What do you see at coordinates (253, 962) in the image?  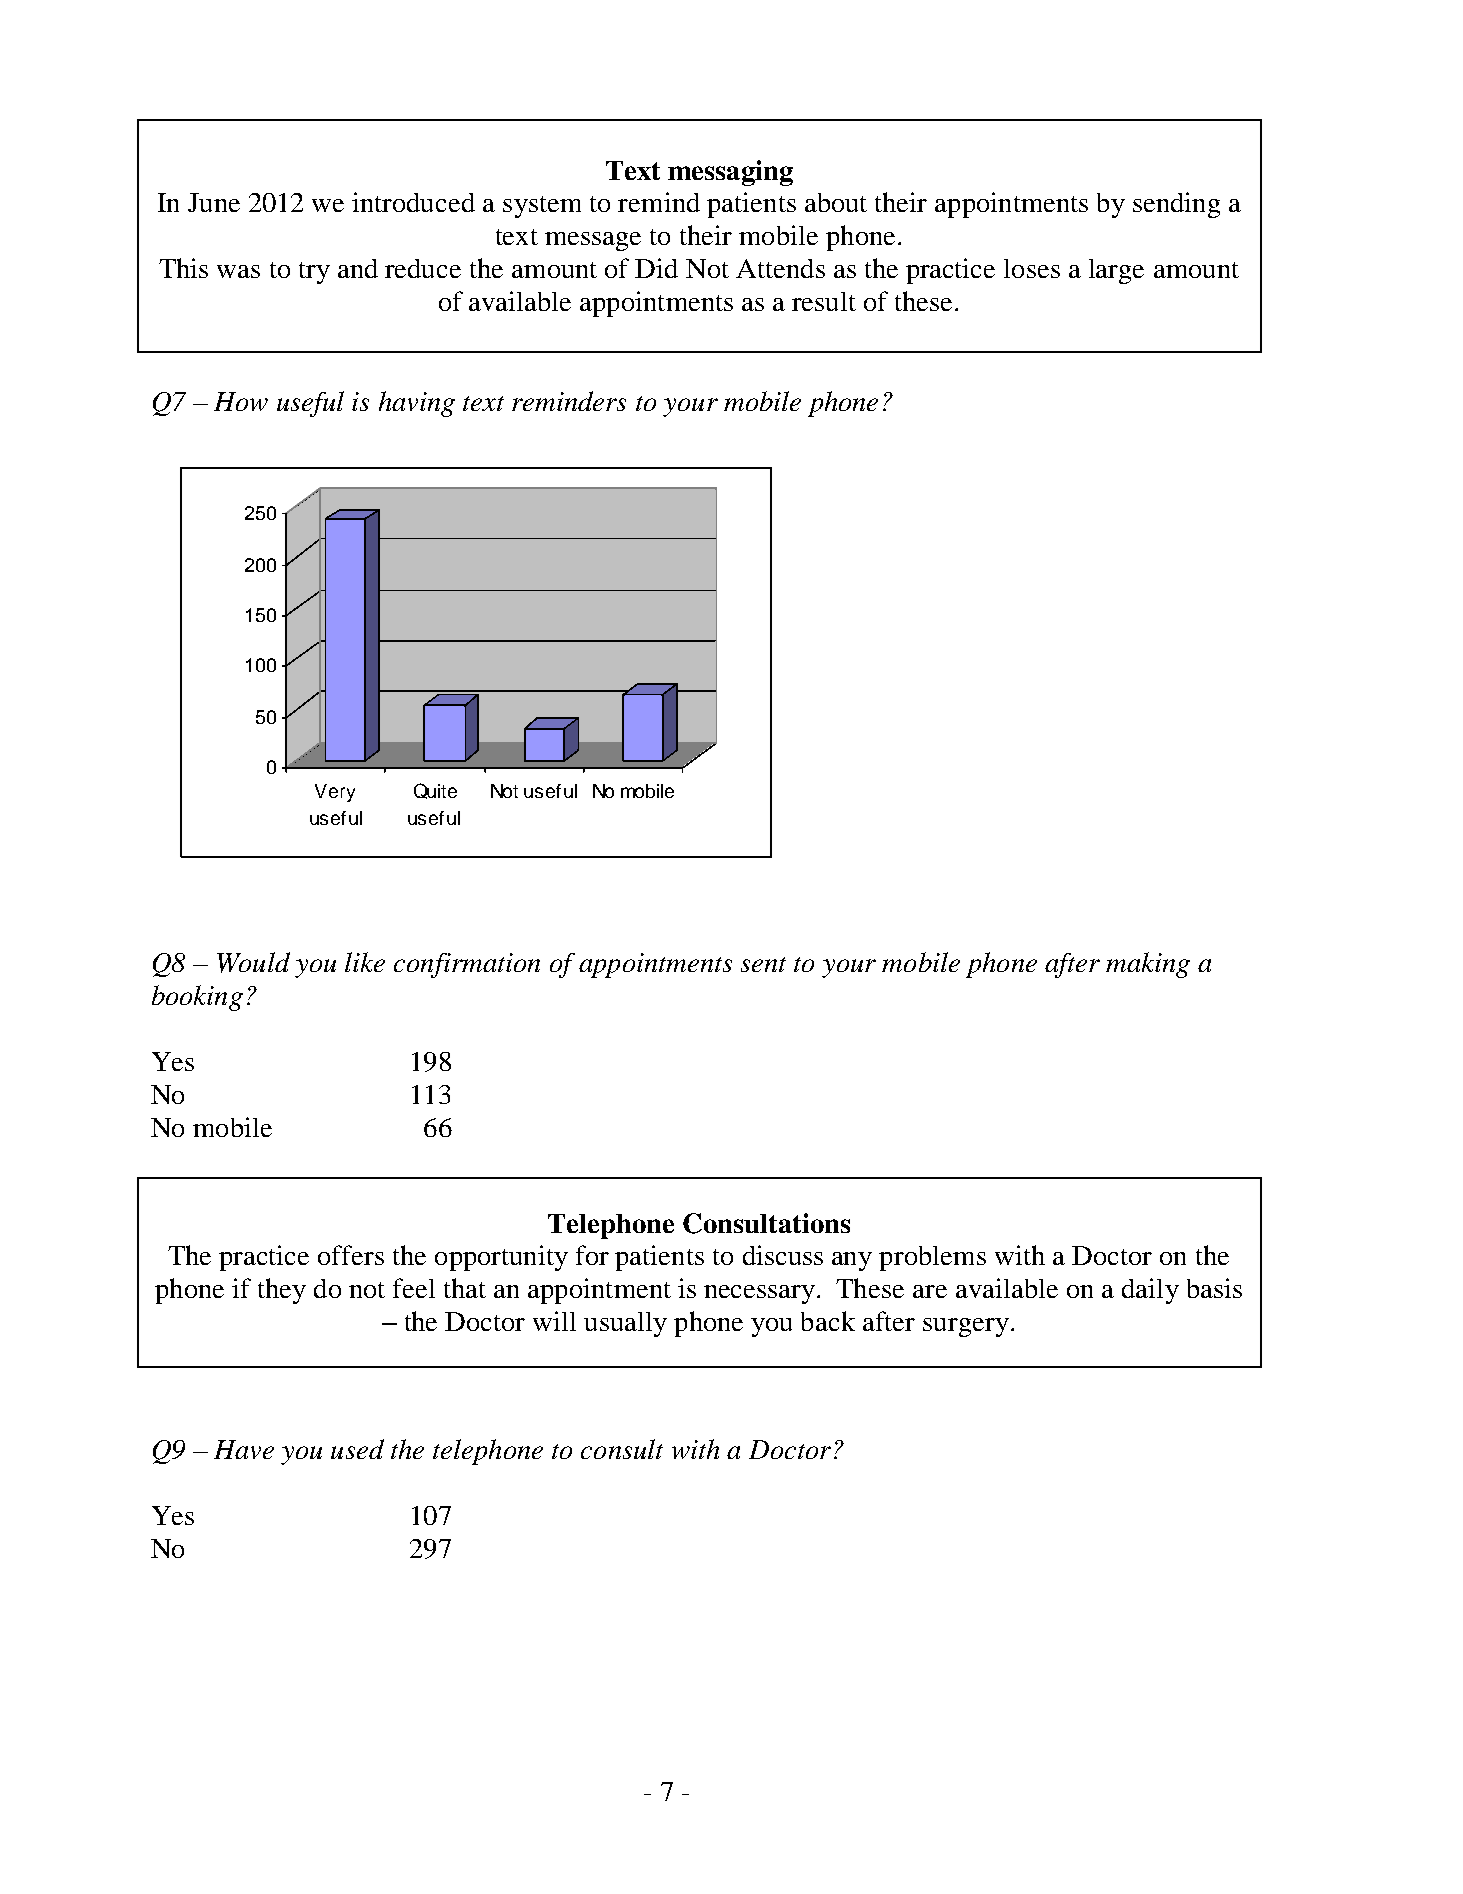 I see `Would` at bounding box center [253, 962].
